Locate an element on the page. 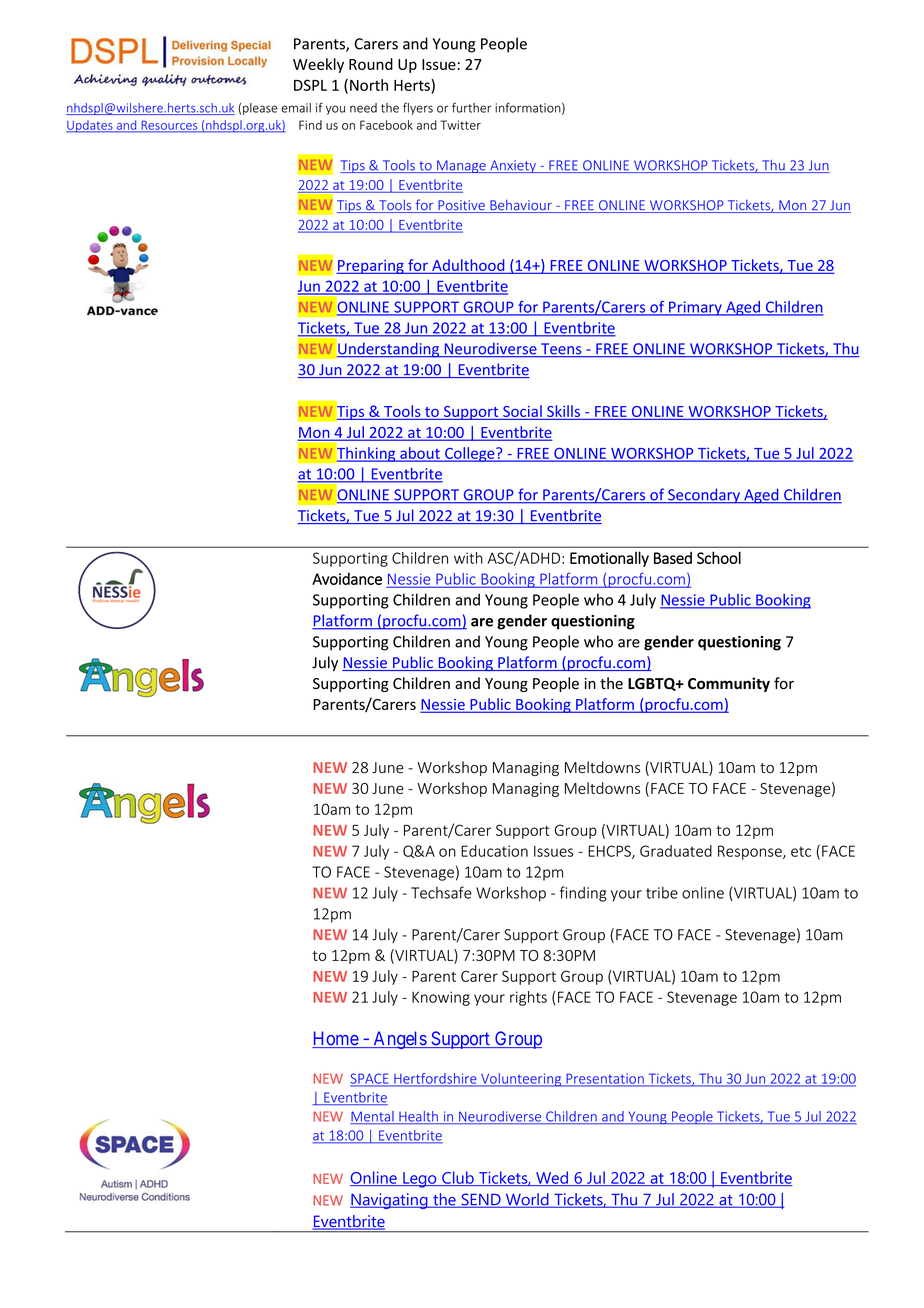 The width and height of the document is (924, 1308). Community is located at coordinates (729, 684).
